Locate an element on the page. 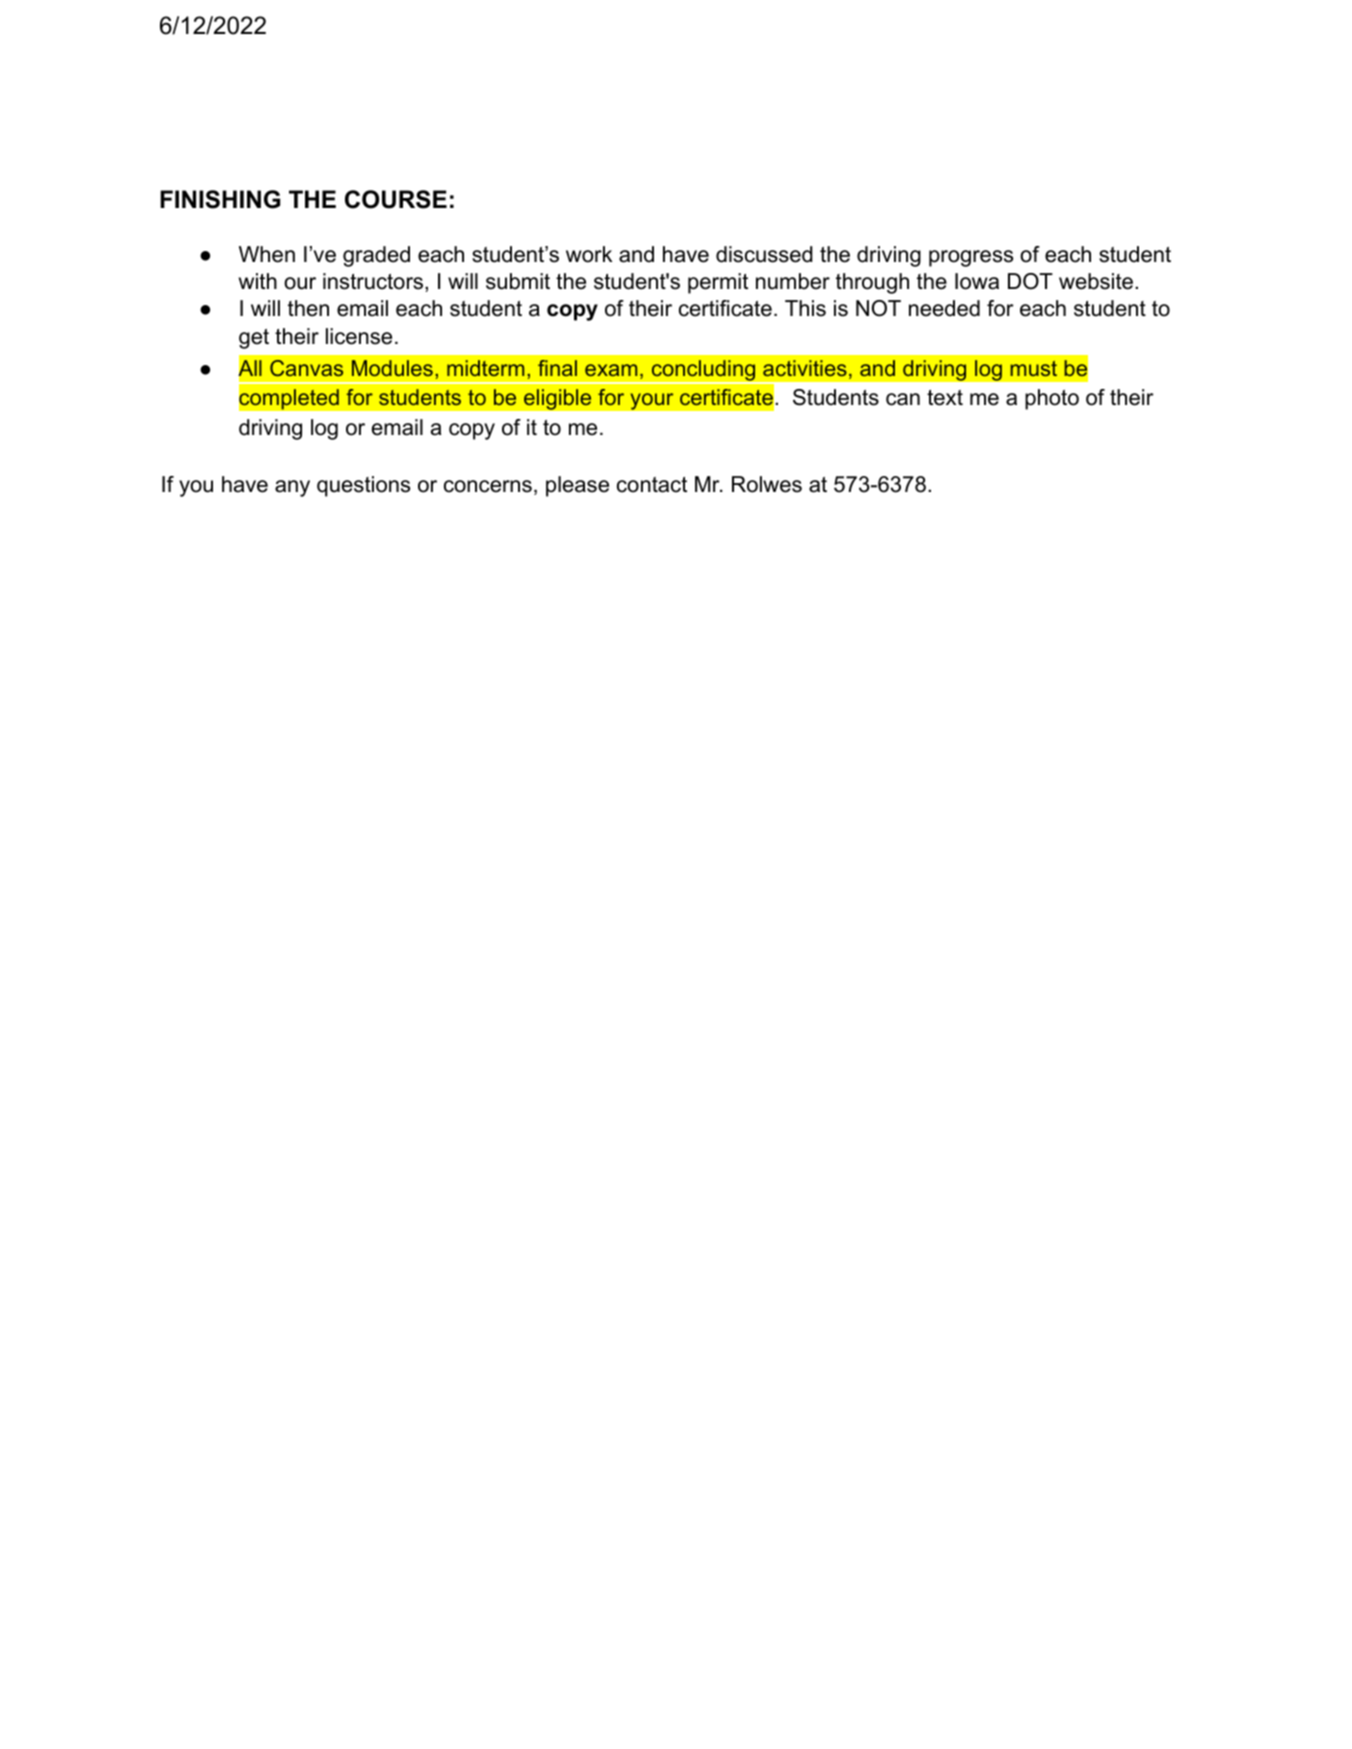 Image resolution: width=1352 pixels, height=1749 pixels. questions is located at coordinates (363, 486).
